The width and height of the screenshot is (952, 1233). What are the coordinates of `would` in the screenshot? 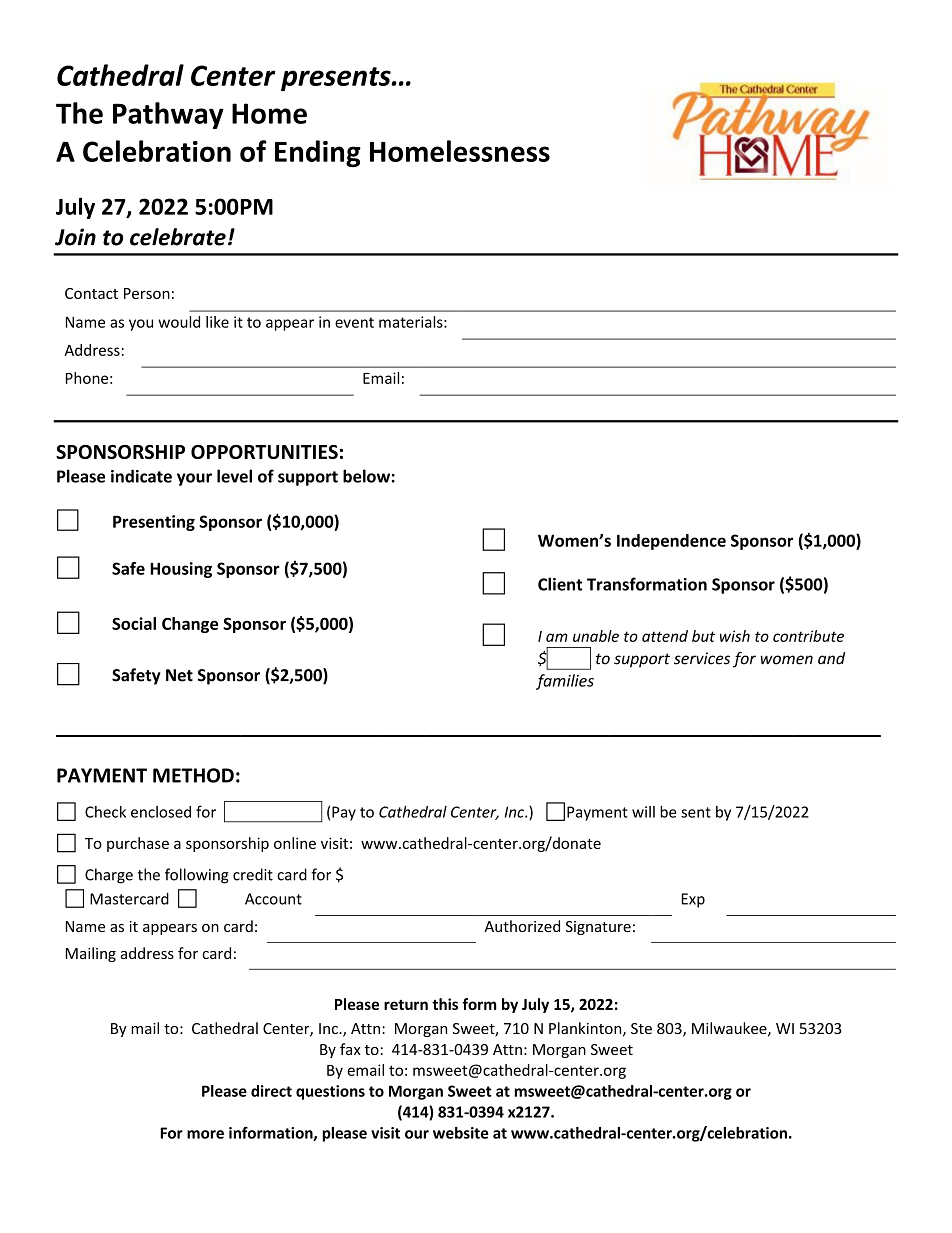 It's located at (179, 322).
